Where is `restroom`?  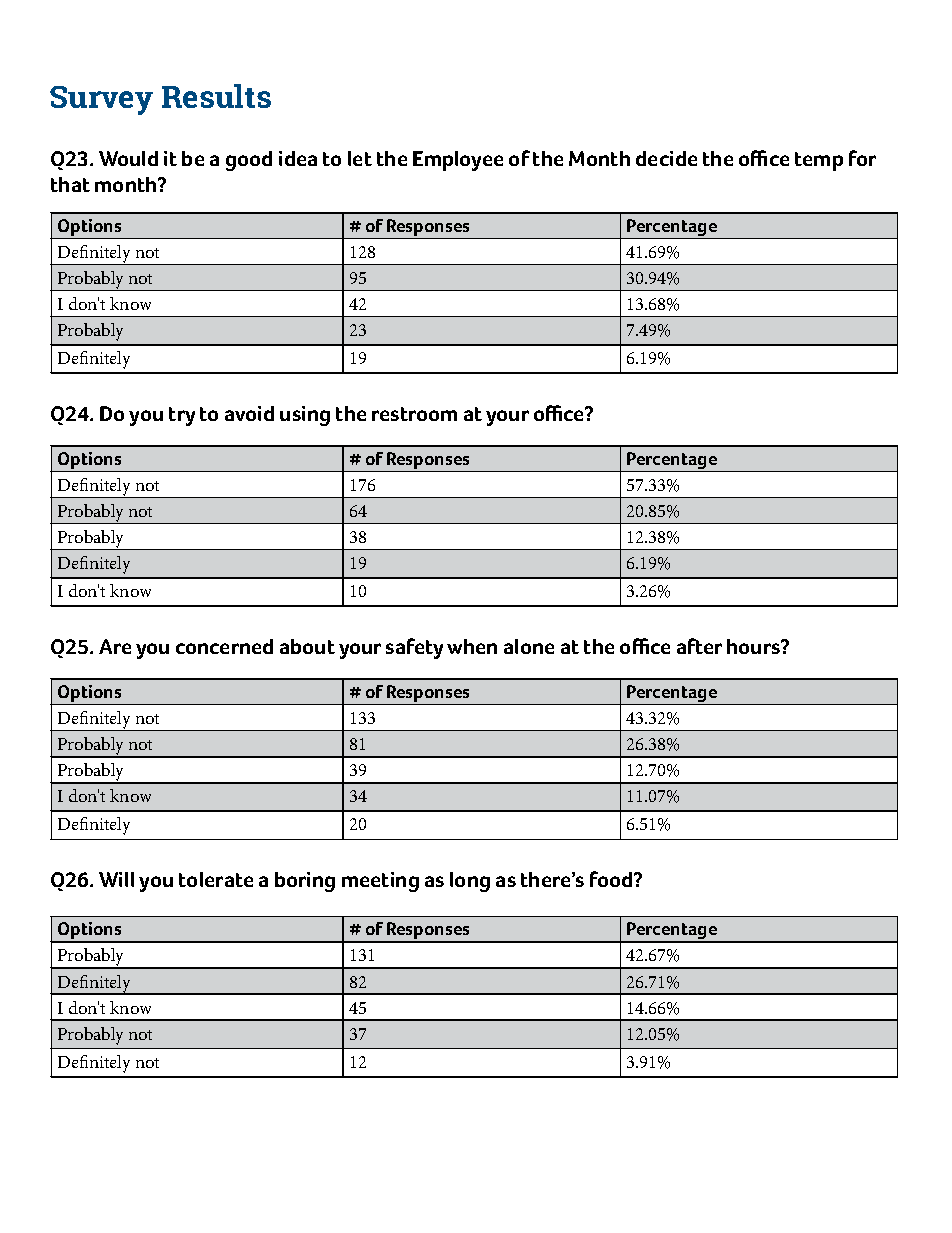 restroom is located at coordinates (414, 414).
